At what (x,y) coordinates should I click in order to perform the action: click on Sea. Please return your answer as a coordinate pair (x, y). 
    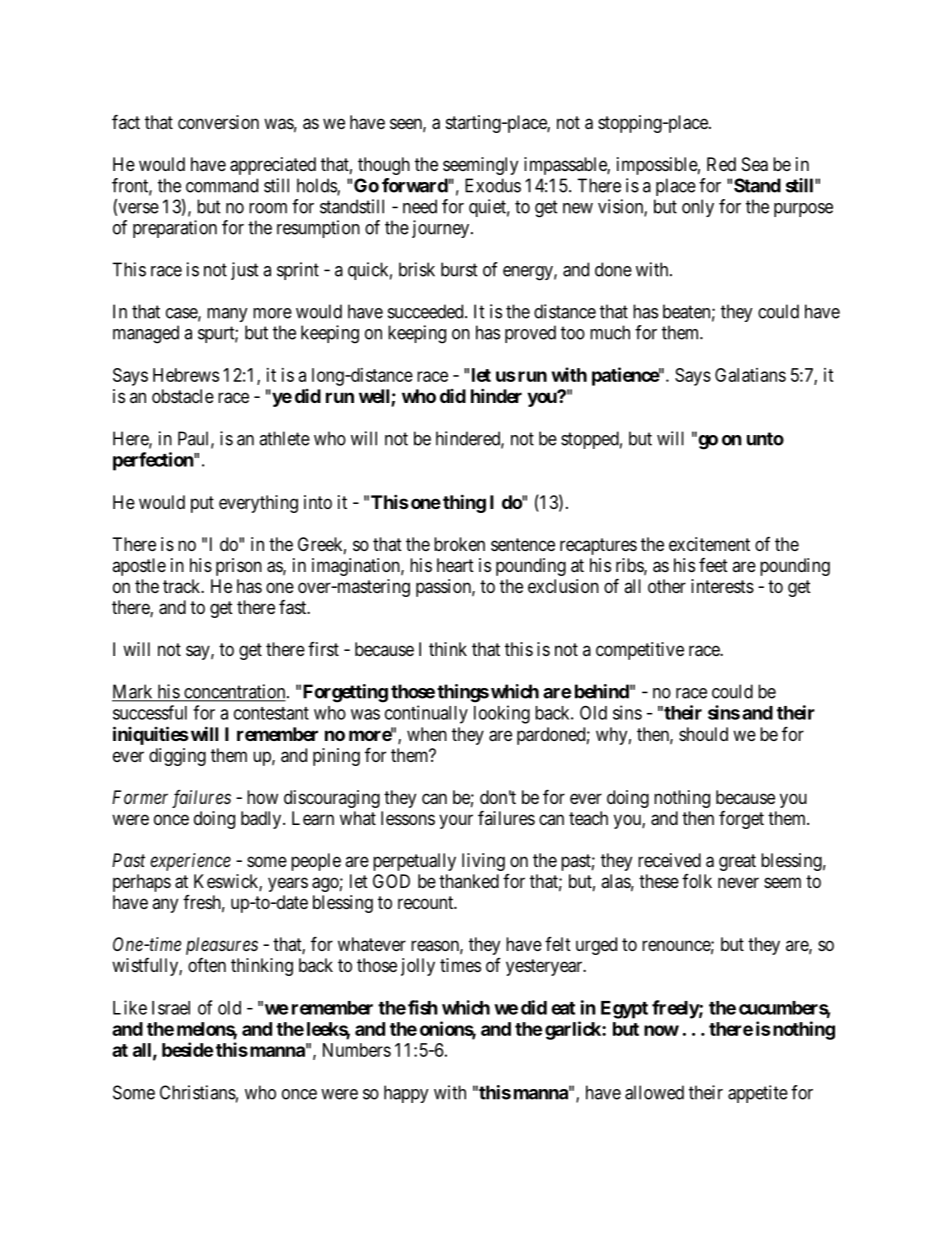
    Looking at the image, I should click on (755, 164).
